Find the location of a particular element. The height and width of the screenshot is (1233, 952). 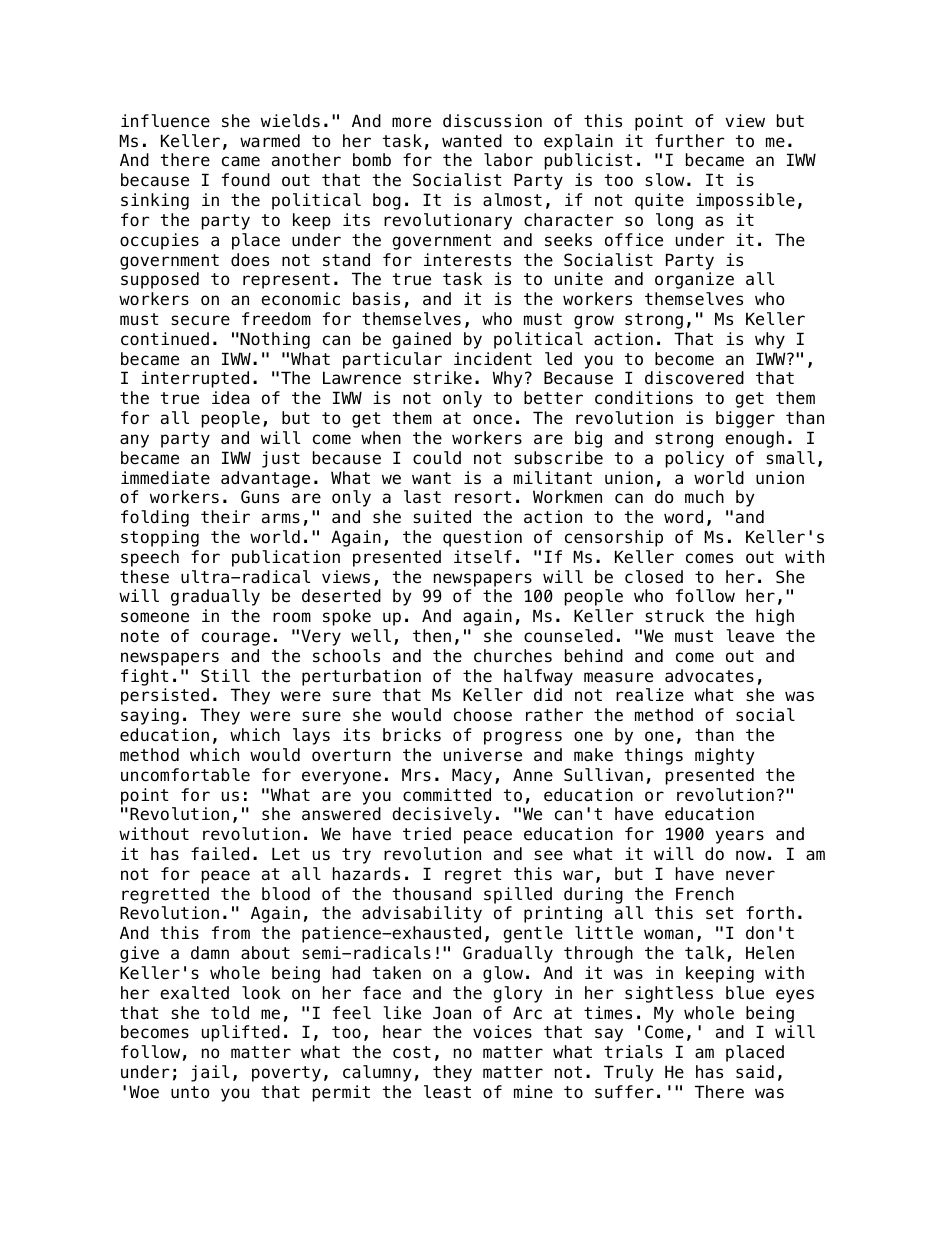

then is located at coordinates (432, 636).
